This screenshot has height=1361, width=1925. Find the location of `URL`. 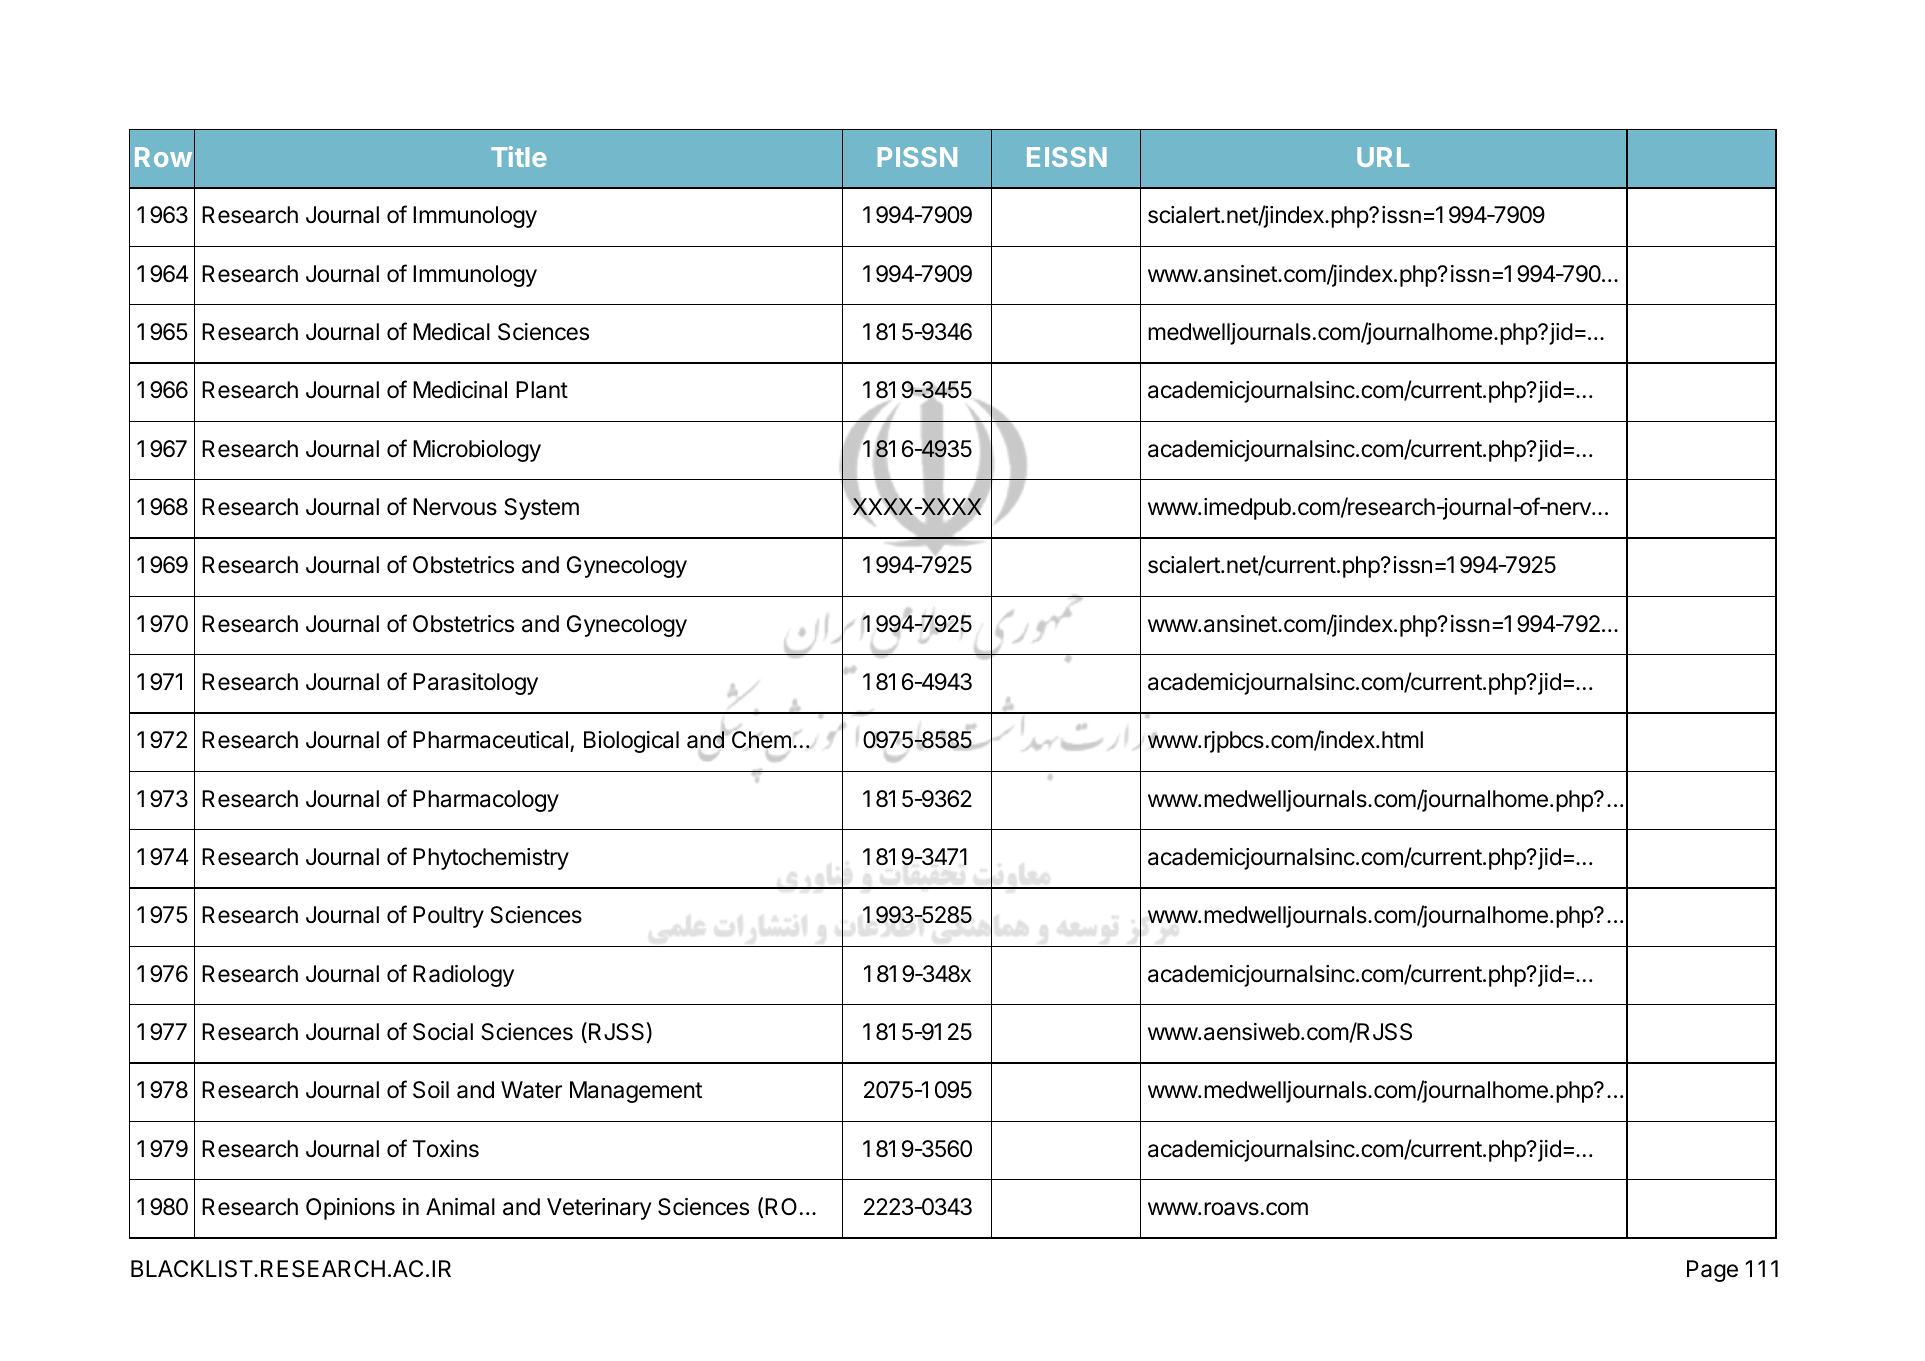

URL is located at coordinates (1383, 157).
